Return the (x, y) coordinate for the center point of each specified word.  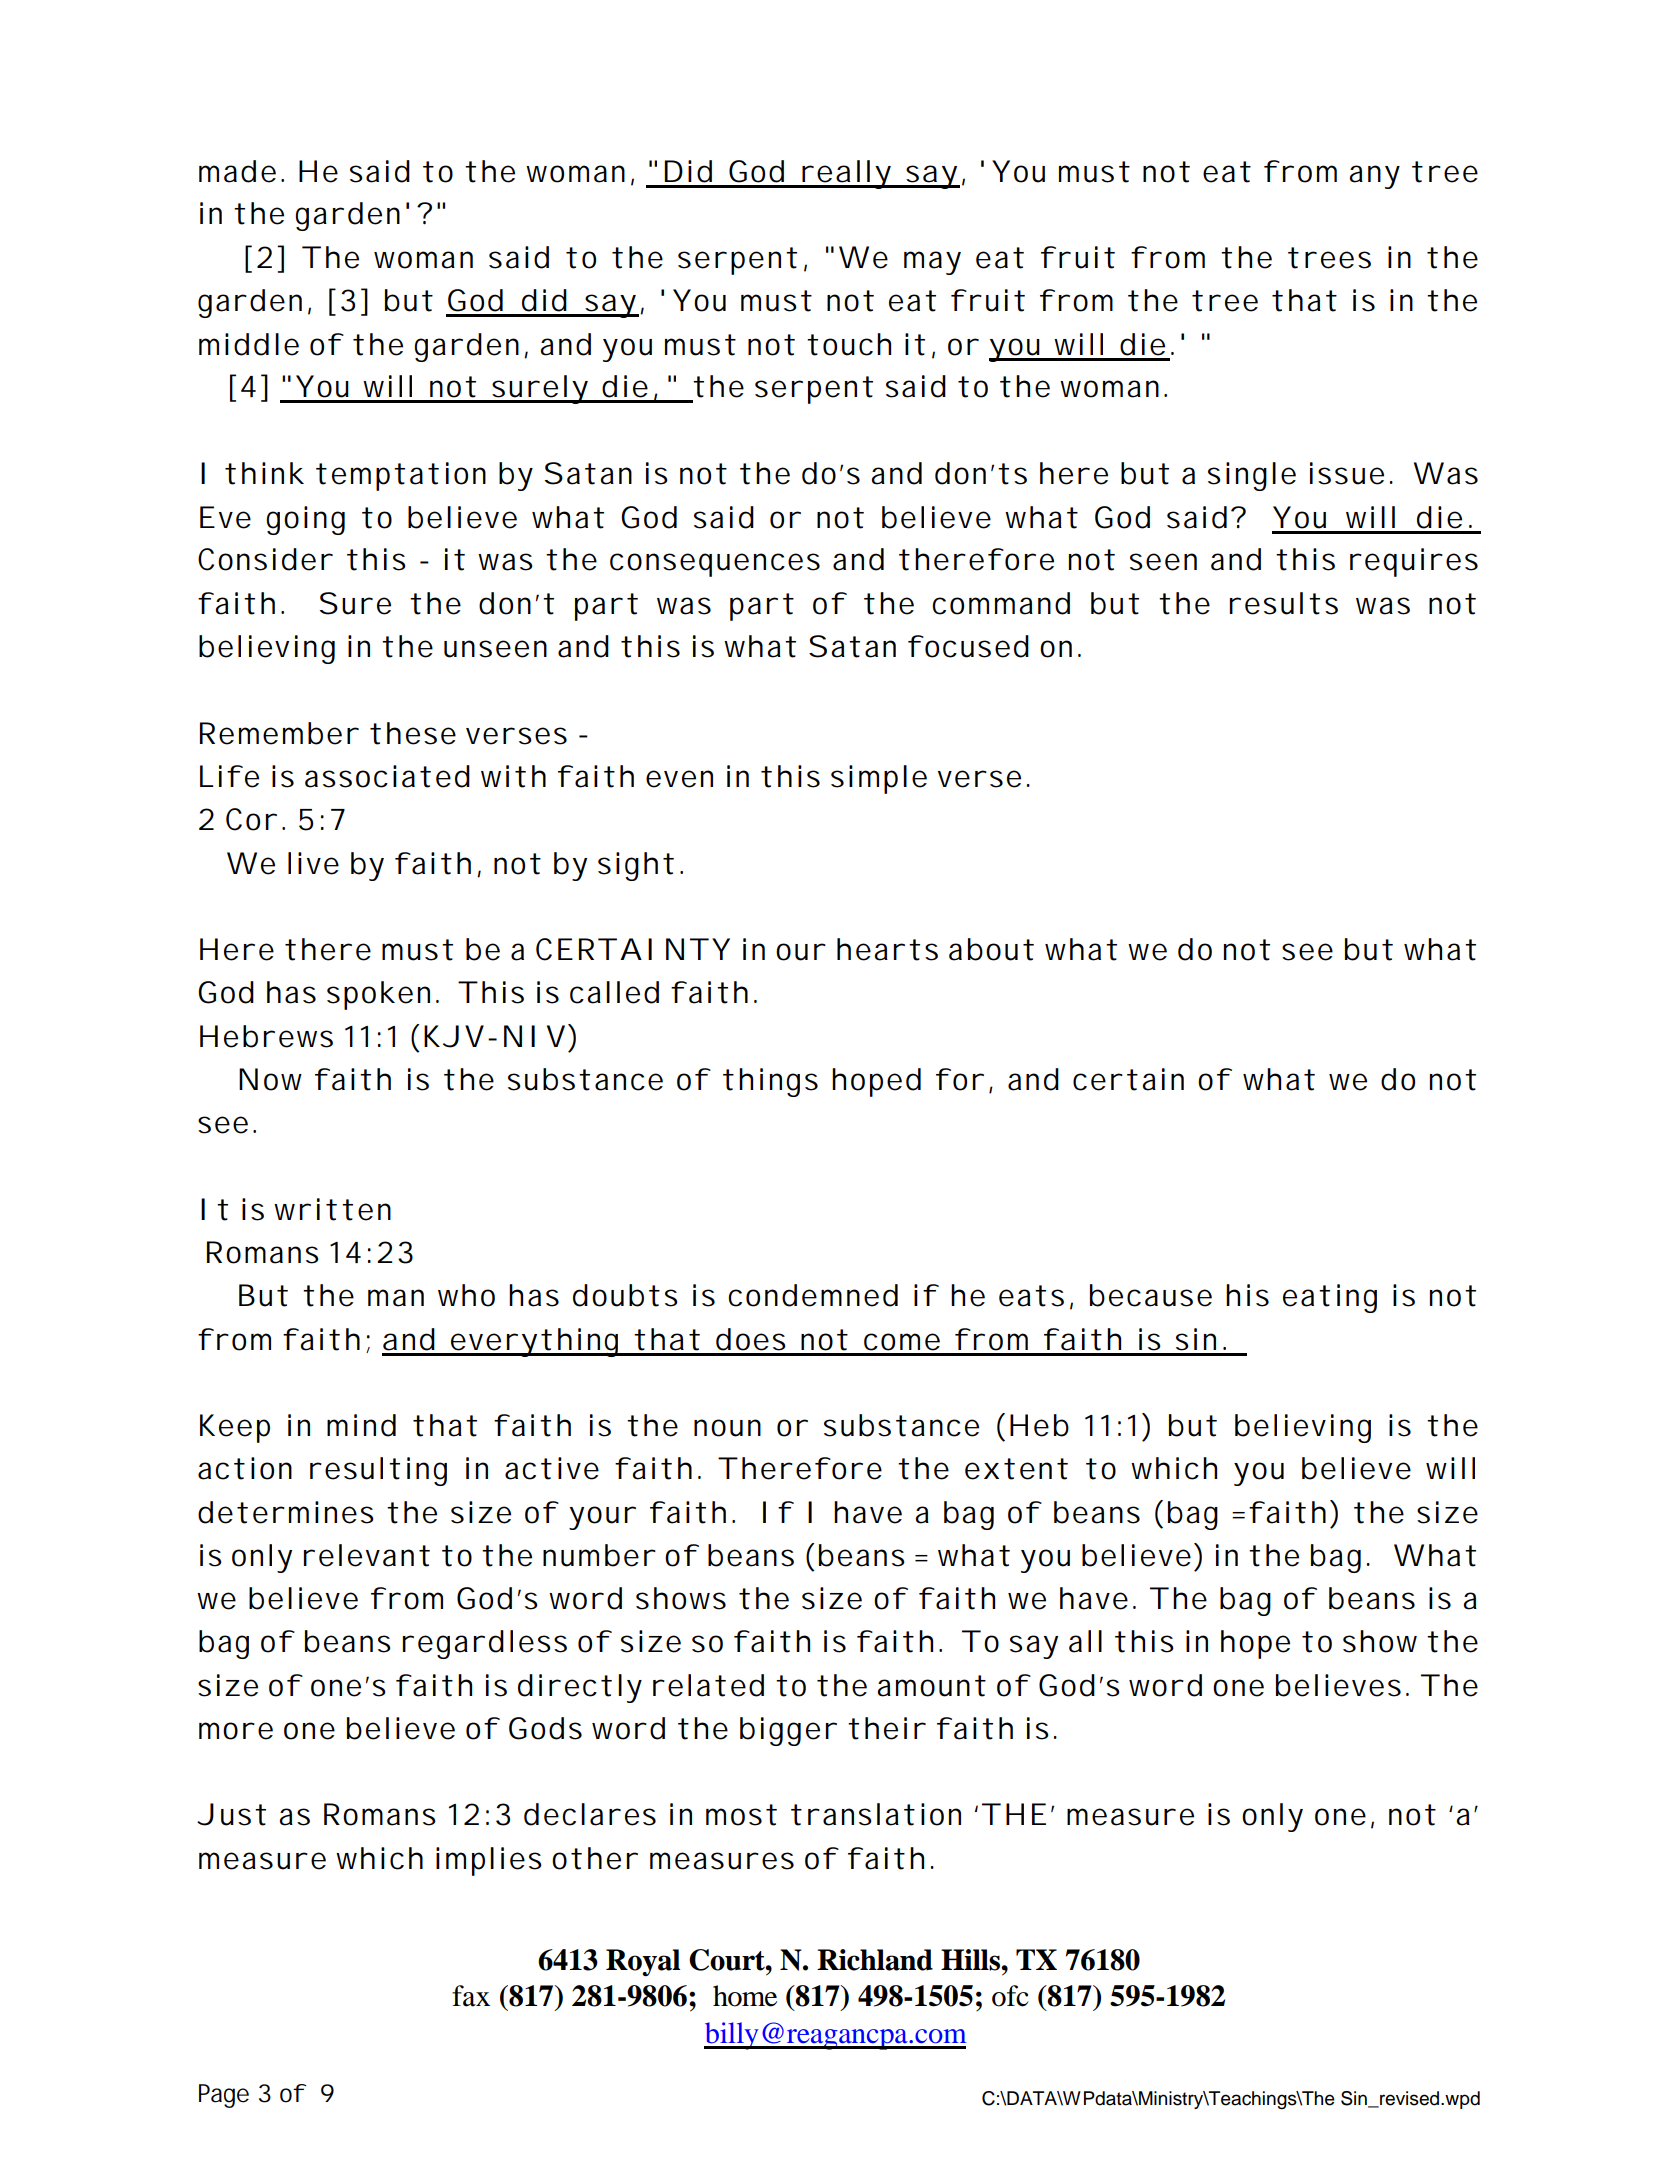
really (846, 174)
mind (361, 1425)
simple (879, 779)
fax (471, 1996)
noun (727, 1428)
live (313, 863)
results (1284, 603)
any (1375, 177)
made (237, 171)
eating (1330, 1298)
